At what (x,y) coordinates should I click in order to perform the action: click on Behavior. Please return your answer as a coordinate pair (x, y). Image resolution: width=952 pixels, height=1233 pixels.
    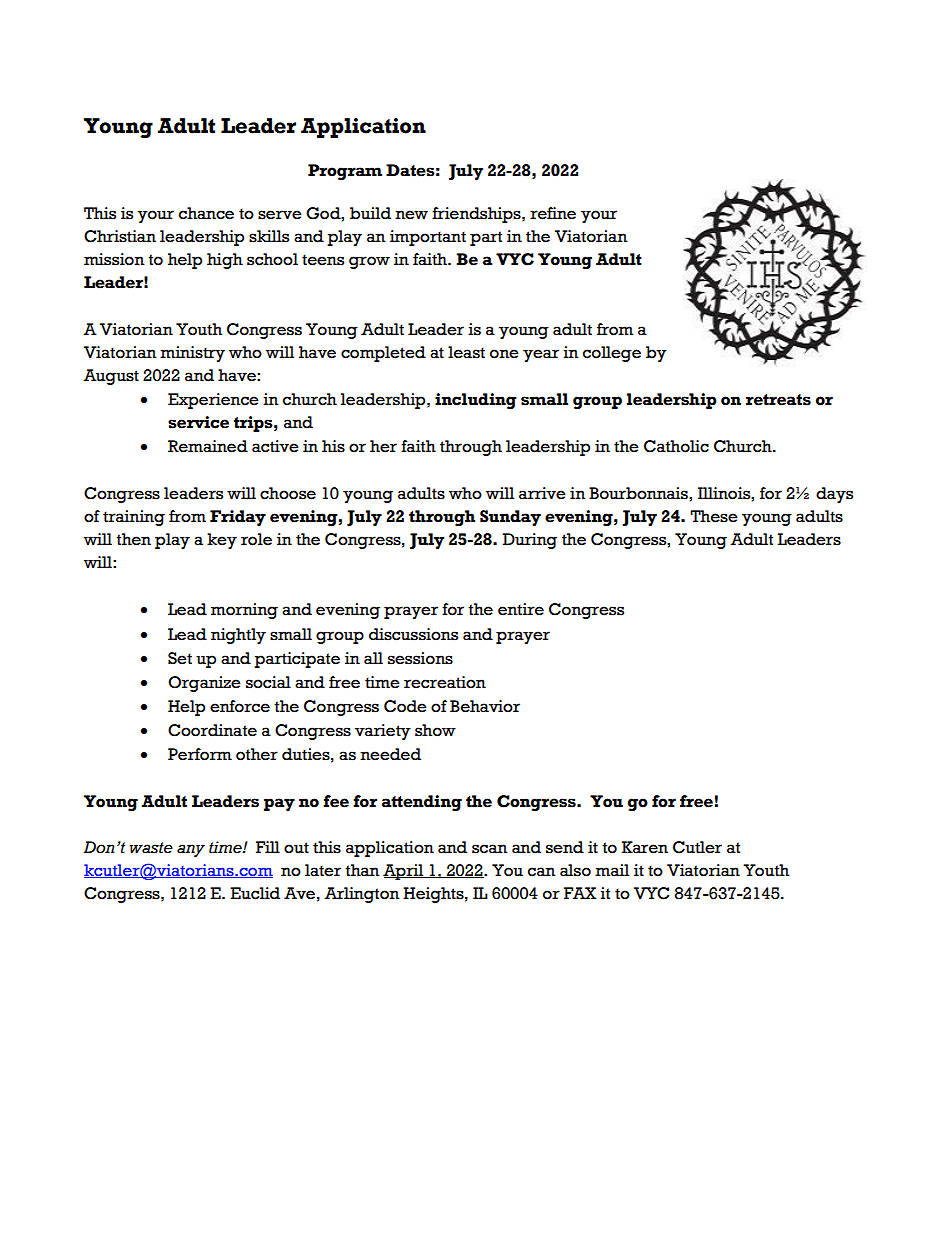
    Looking at the image, I should click on (485, 706).
